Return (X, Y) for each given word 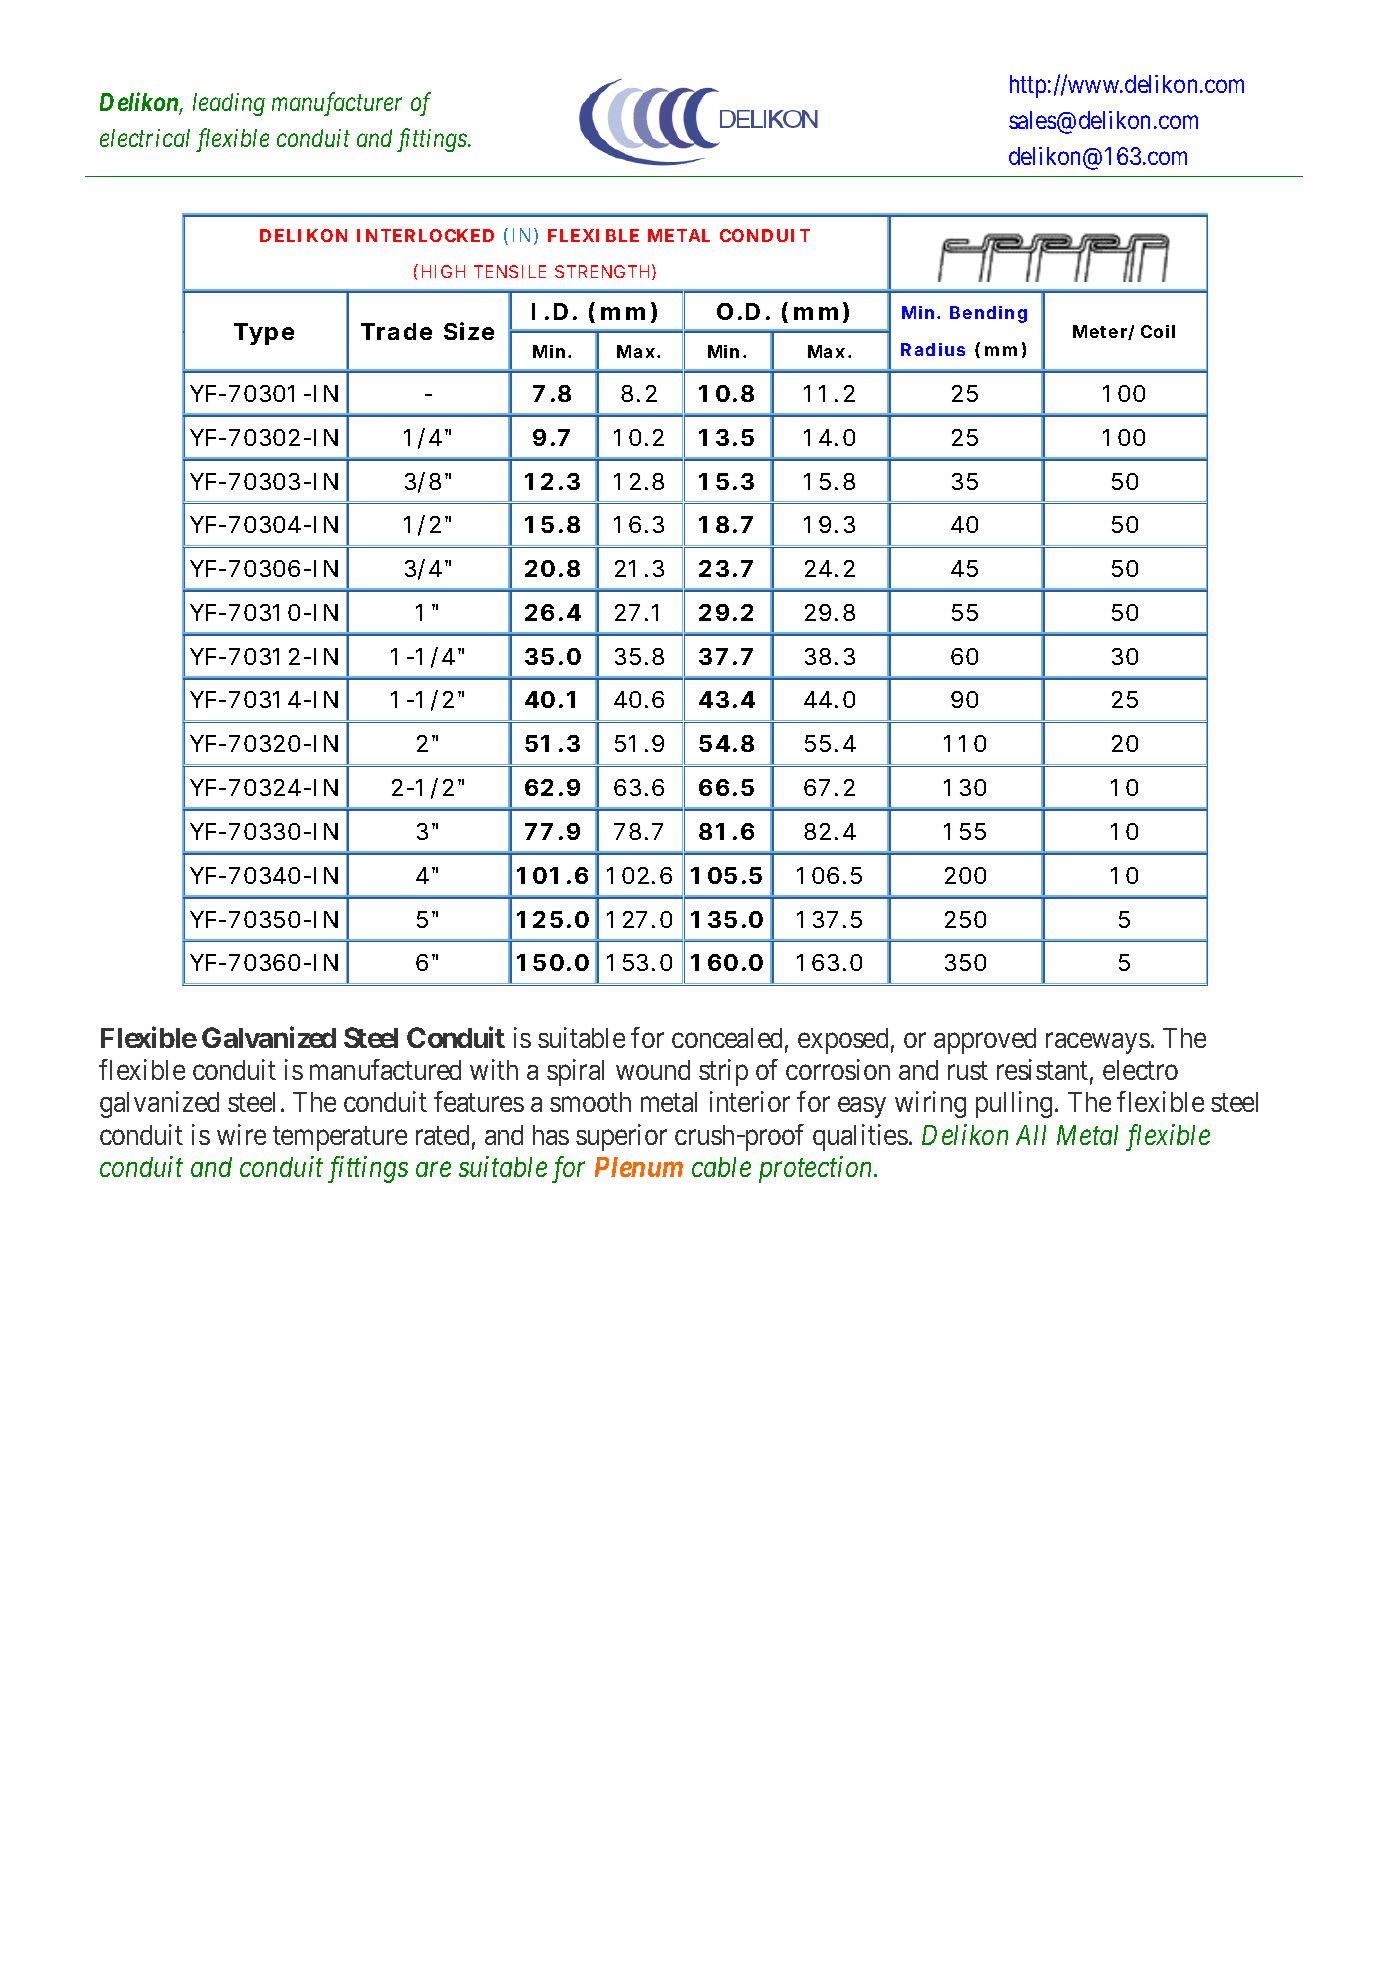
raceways (1098, 1043)
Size (469, 331)
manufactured (385, 1069)
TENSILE (510, 271)
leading (229, 104)
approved (985, 1041)
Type (264, 334)
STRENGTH (602, 271)
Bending (988, 314)
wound (653, 1070)
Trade (396, 331)
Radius (933, 349)
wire (241, 1134)
